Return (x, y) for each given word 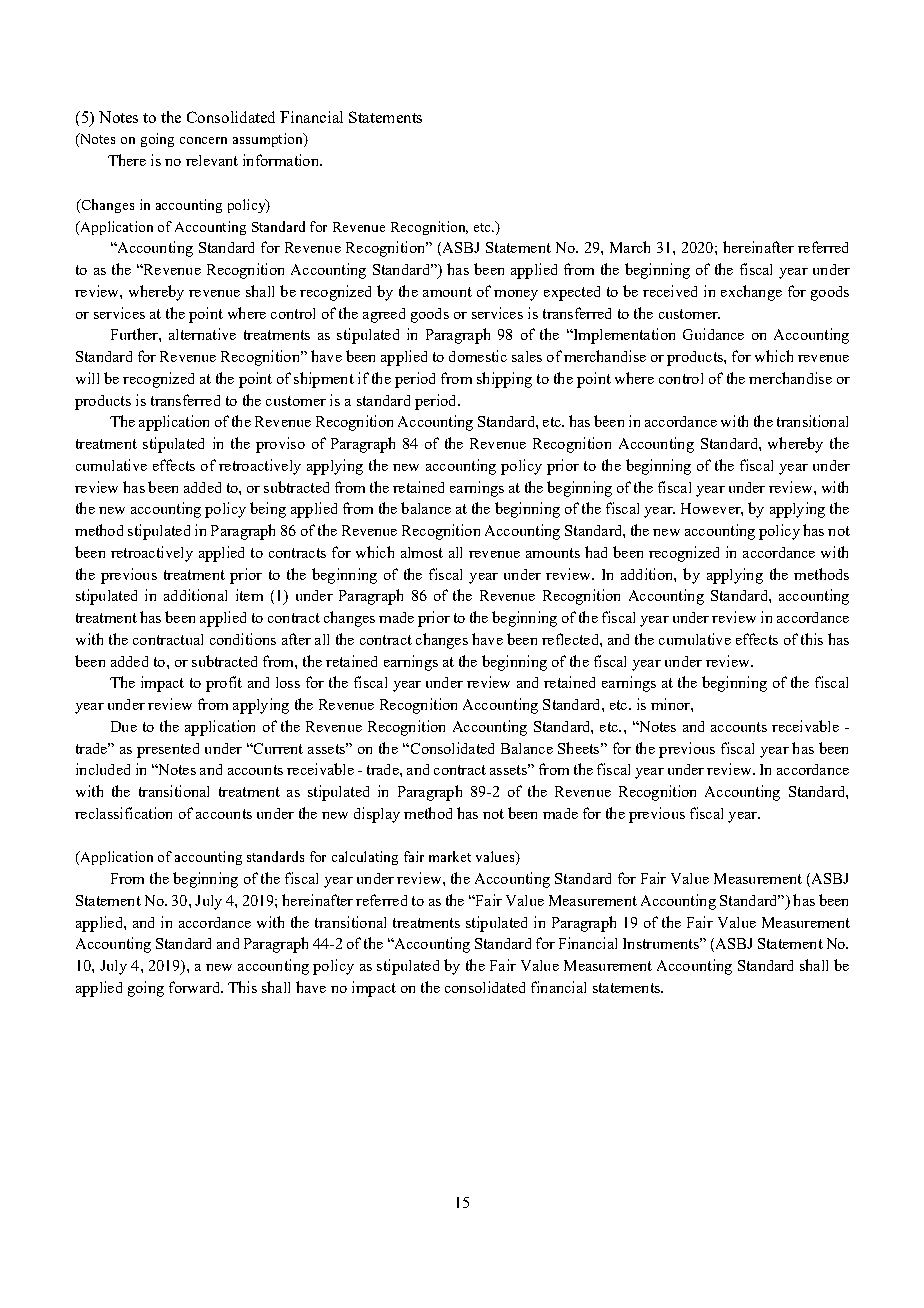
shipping (504, 380)
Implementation (623, 336)
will (87, 378)
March (630, 247)
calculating (365, 858)
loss (288, 682)
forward (195, 987)
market (450, 856)
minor (671, 704)
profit (224, 684)
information (282, 160)
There (127, 160)
